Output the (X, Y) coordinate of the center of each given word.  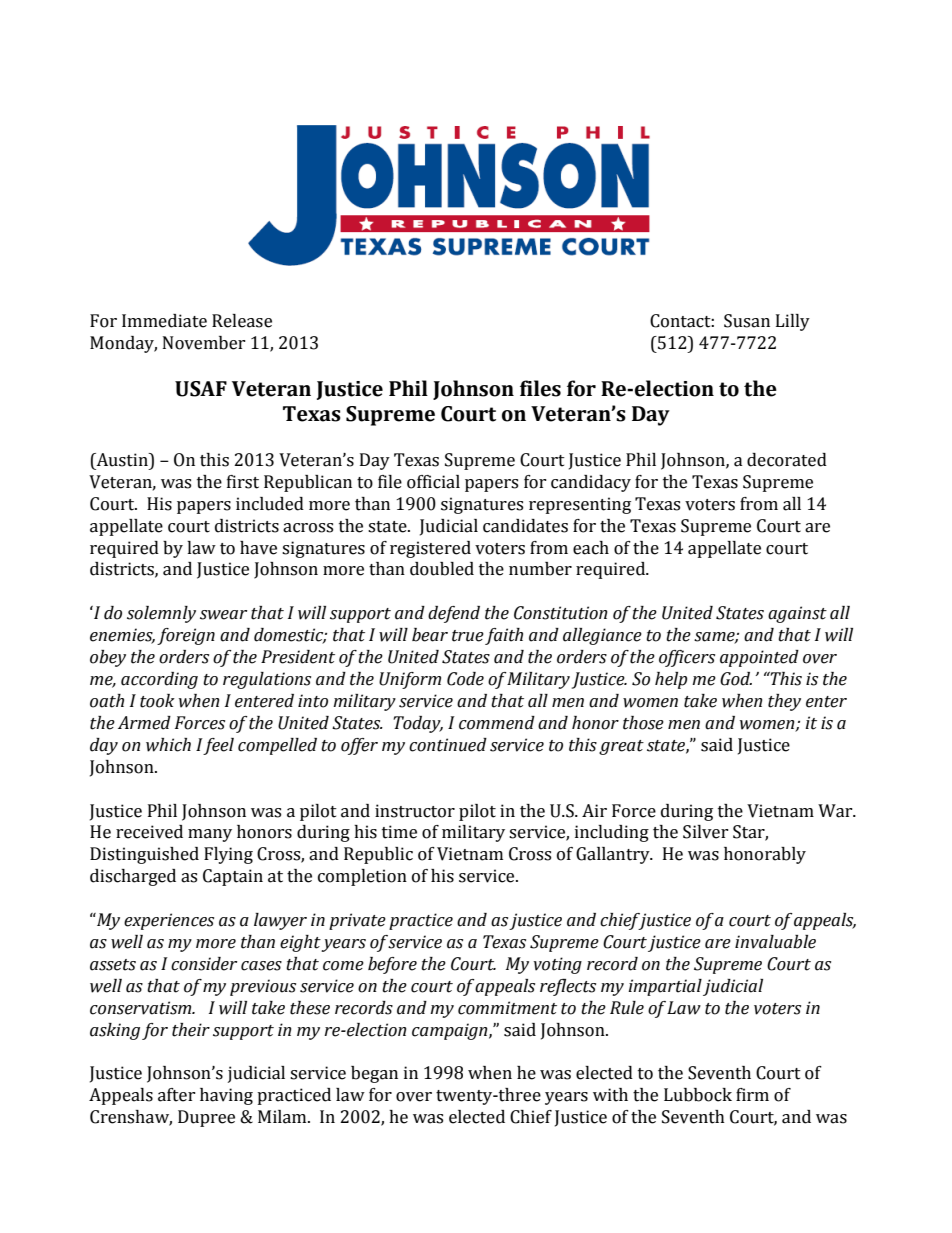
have (258, 548)
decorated (787, 460)
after (177, 1095)
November (204, 343)
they (784, 702)
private (357, 921)
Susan (747, 321)
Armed (144, 723)
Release (242, 321)
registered (430, 549)
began (374, 1074)
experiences (169, 921)
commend (497, 723)
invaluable (775, 942)
